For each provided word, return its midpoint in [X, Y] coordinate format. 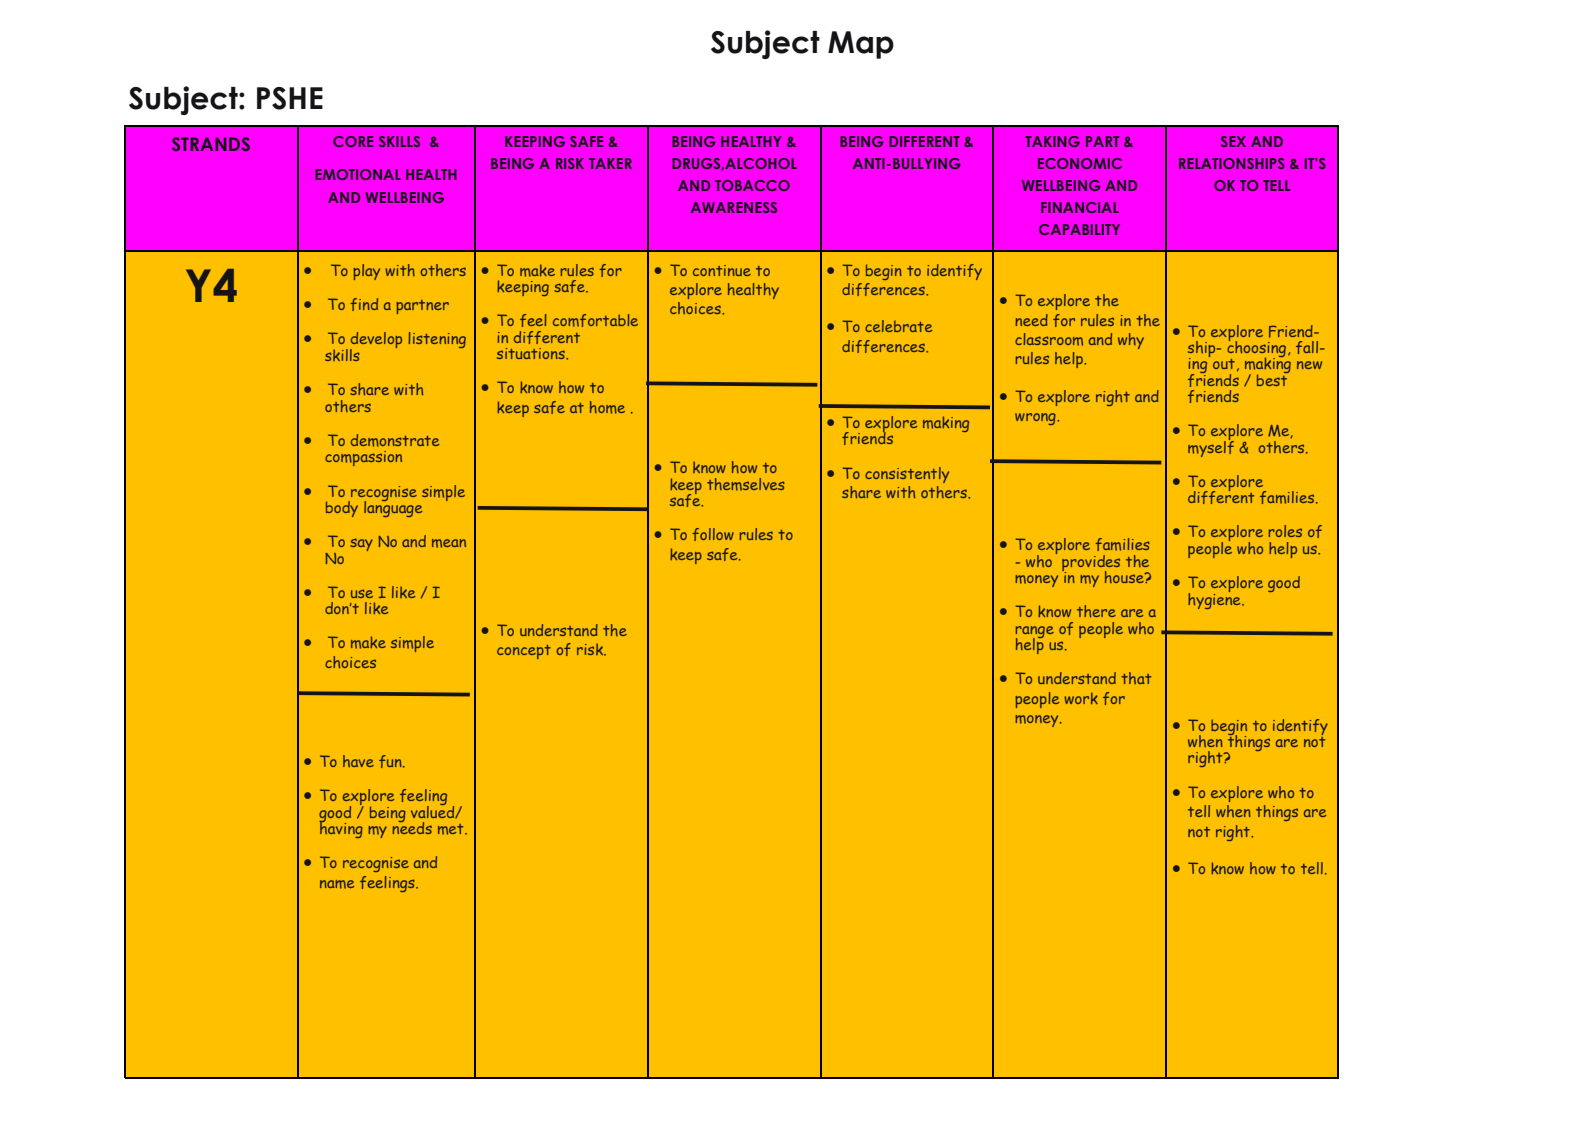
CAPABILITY [1079, 229]
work [1081, 698]
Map [861, 45]
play [366, 272]
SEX [1233, 141]
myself [1211, 447]
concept [524, 652]
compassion [363, 458]
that [1136, 678]
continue [722, 270]
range [1035, 633]
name [337, 884]
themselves [746, 484]
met [452, 829]
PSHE [290, 98]
